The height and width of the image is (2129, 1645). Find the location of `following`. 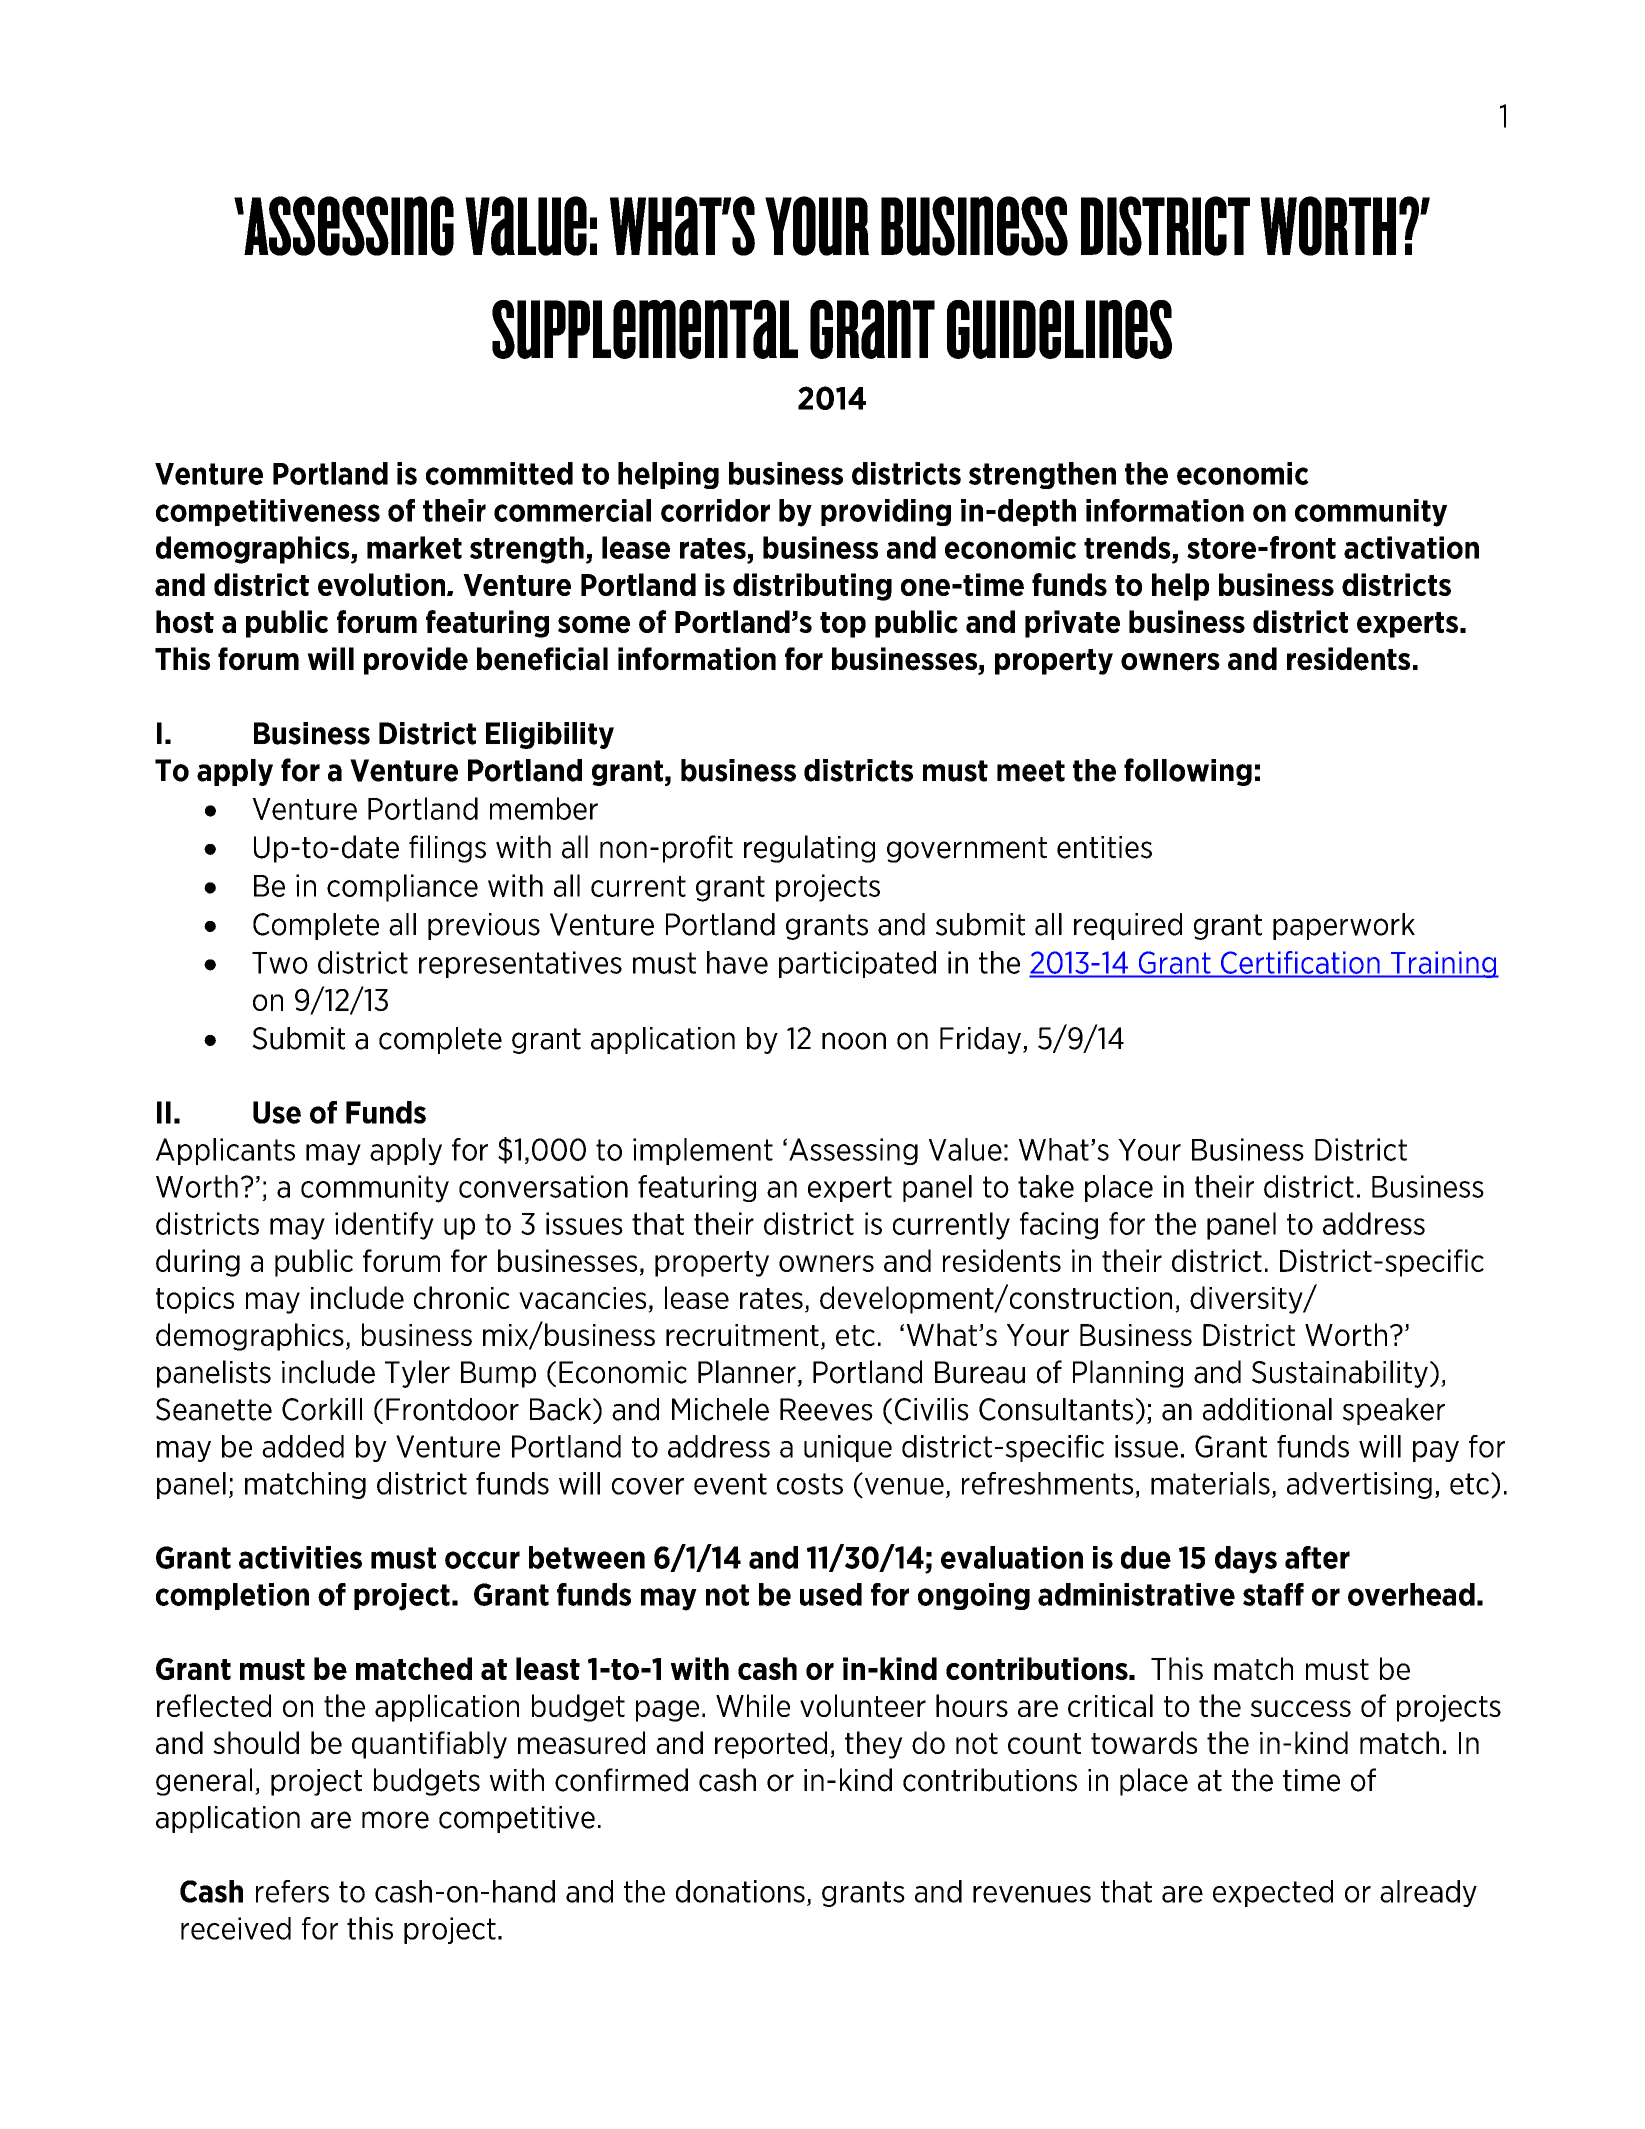

following is located at coordinates (1188, 772).
